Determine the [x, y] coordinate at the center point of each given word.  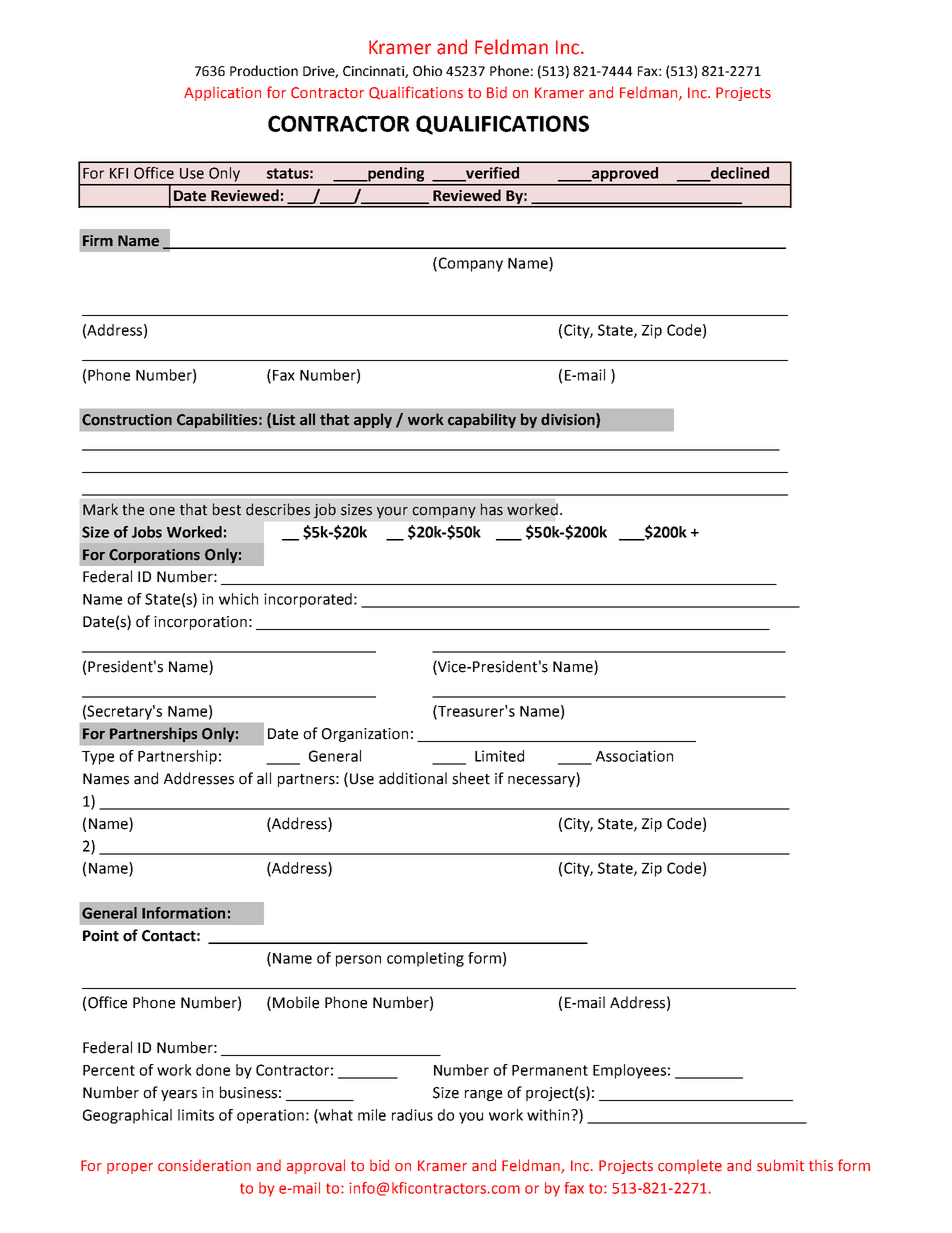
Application [222, 93]
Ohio [427, 70]
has [492, 509]
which [238, 599]
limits [196, 1115]
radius [412, 1115]
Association [634, 756]
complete [690, 1166]
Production [264, 70]
